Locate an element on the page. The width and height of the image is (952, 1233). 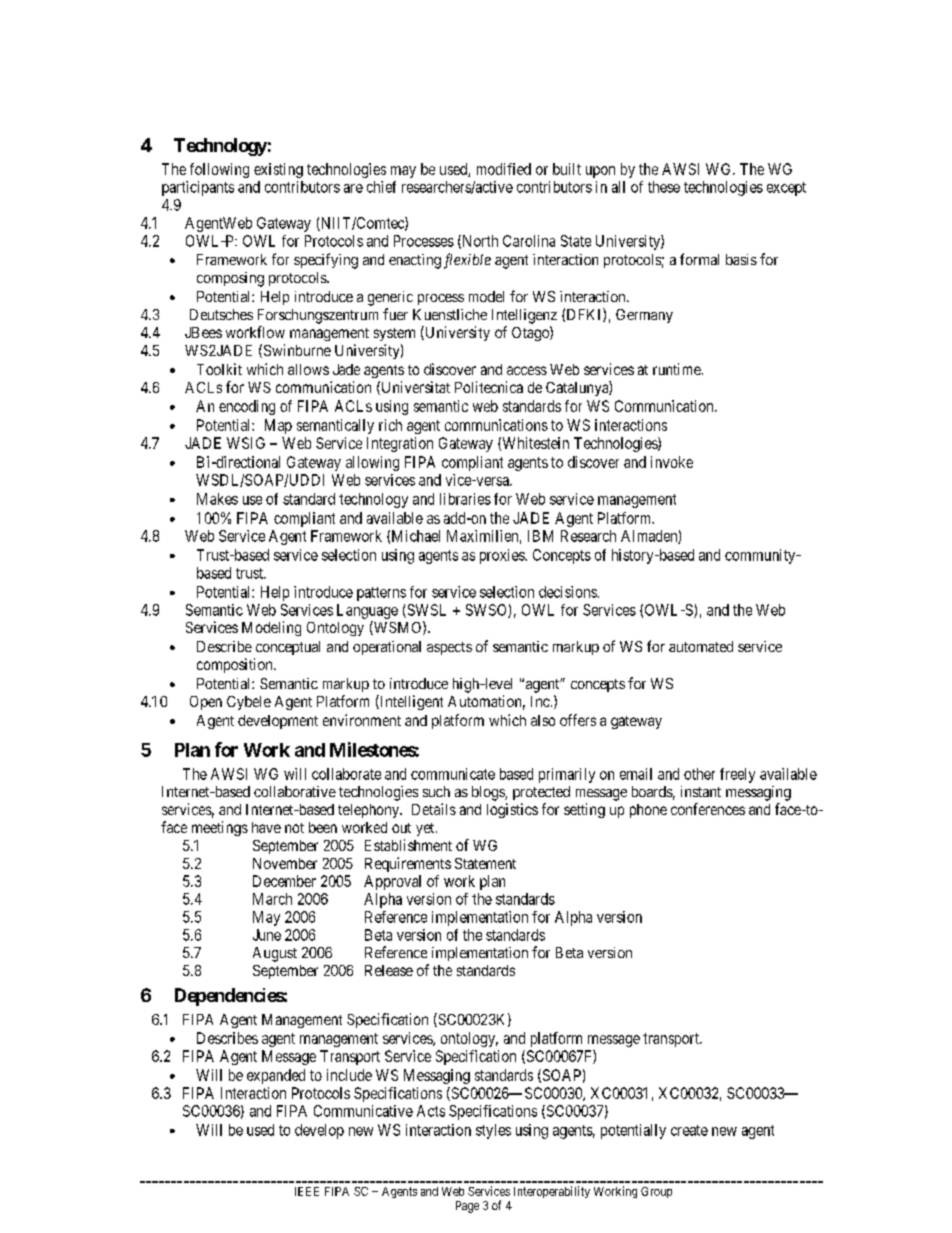
IEEE is located at coordinates (307, 1191).
